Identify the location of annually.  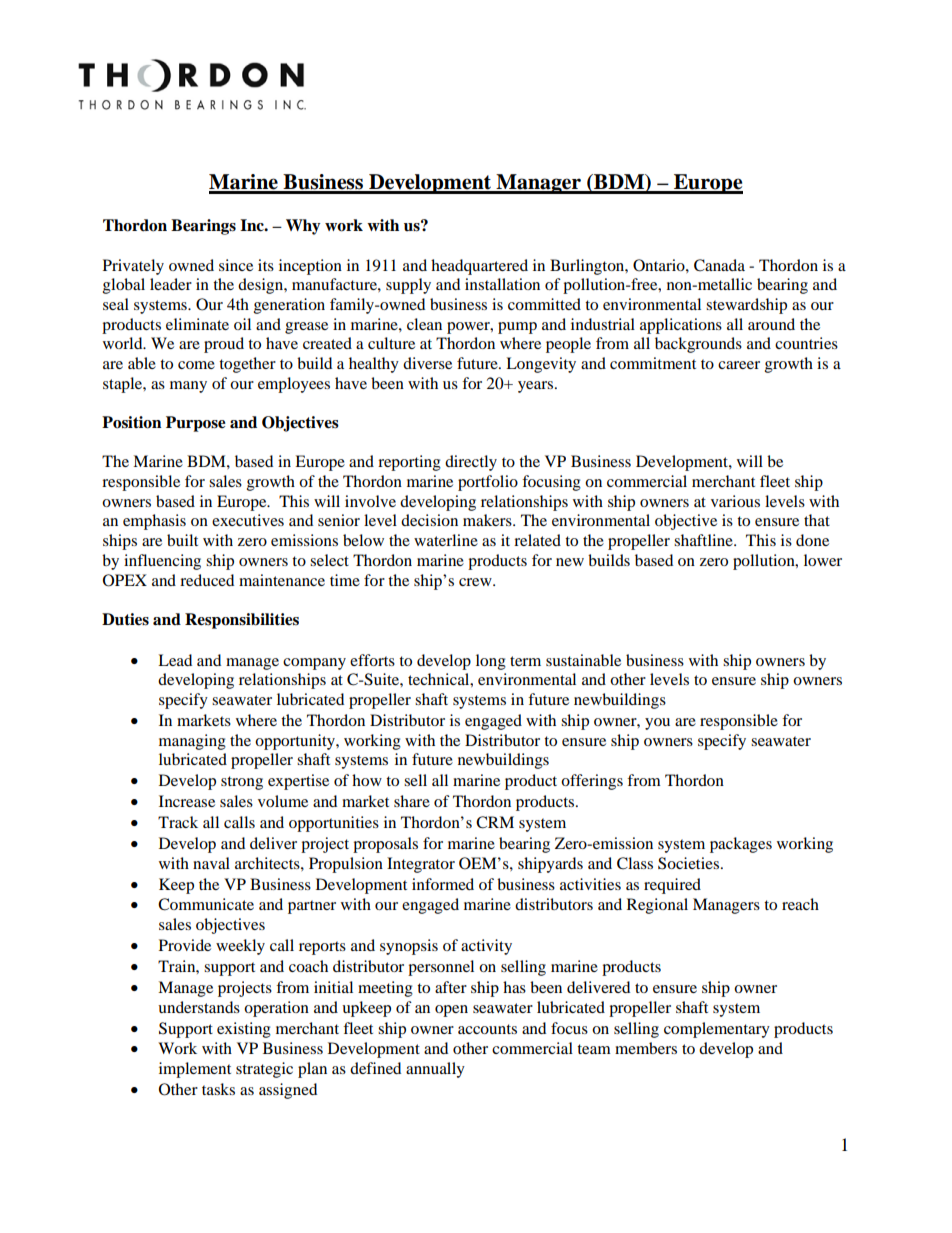
(435, 1070).
